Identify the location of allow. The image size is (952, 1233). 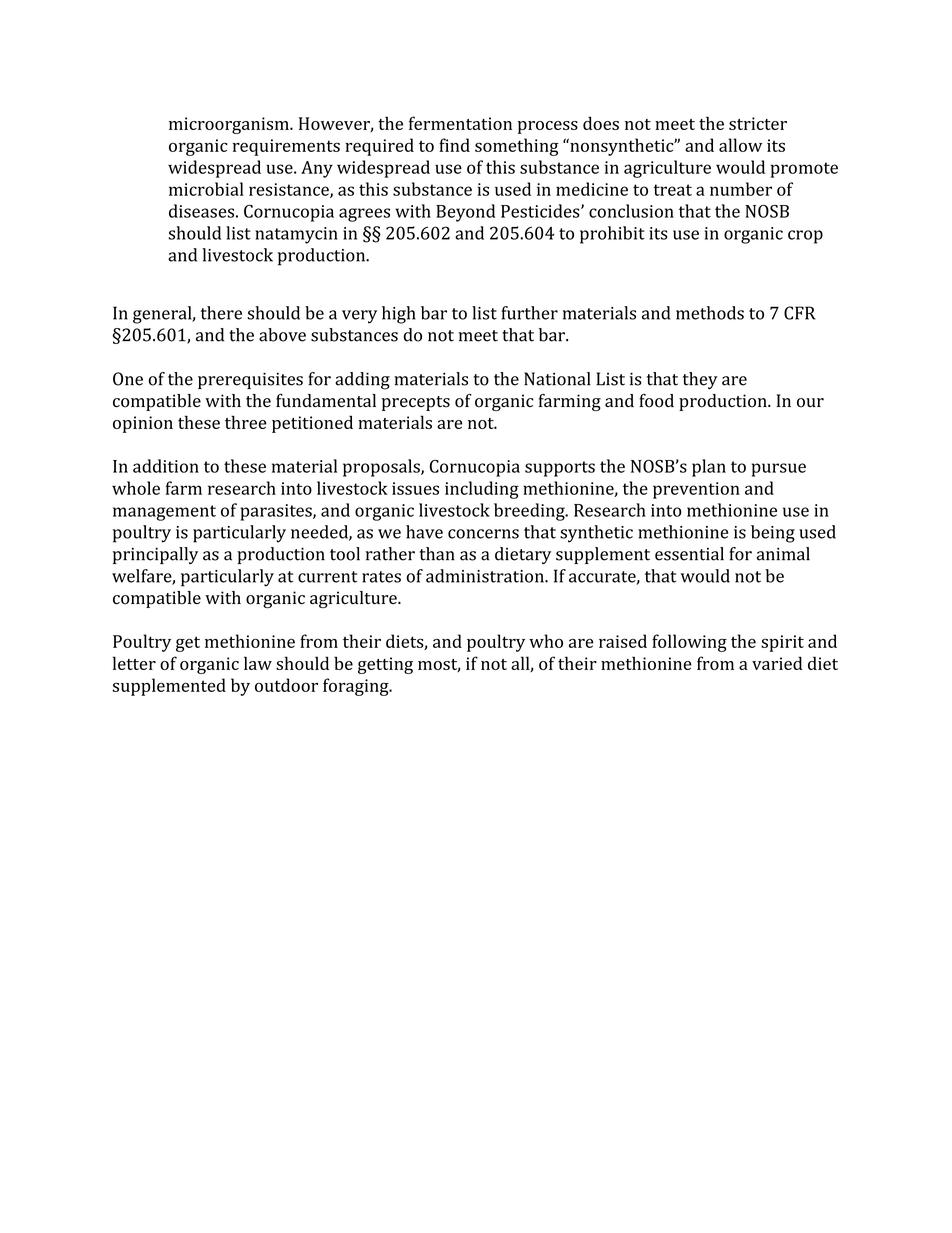
(740, 145).
